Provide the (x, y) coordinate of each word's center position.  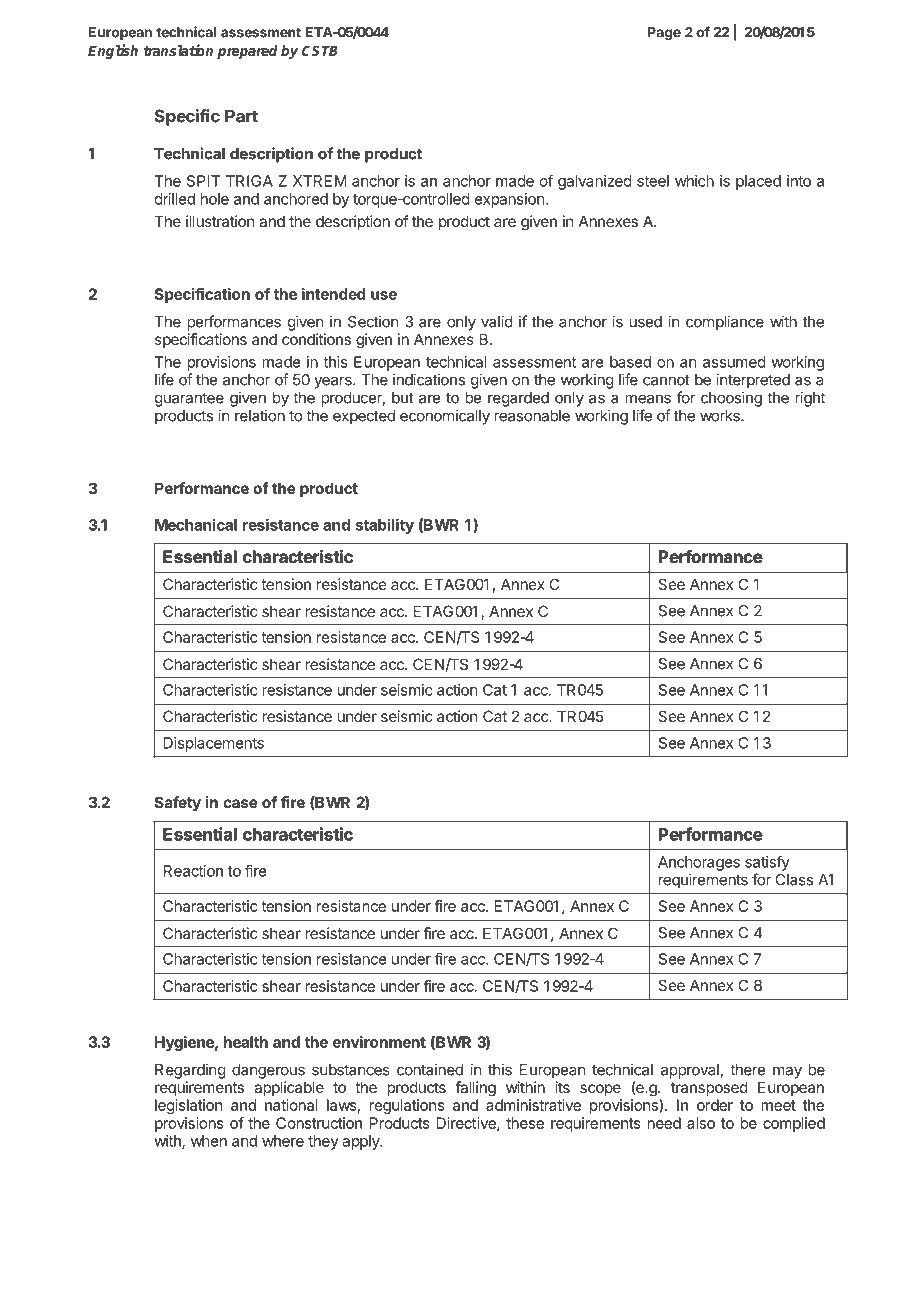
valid (497, 321)
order (715, 1105)
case (240, 803)
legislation (188, 1106)
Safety (178, 803)
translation (178, 50)
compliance (725, 323)
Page (664, 34)
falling (475, 1089)
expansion (509, 200)
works (721, 416)
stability (384, 526)
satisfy (767, 863)
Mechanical (196, 524)
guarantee (189, 399)
